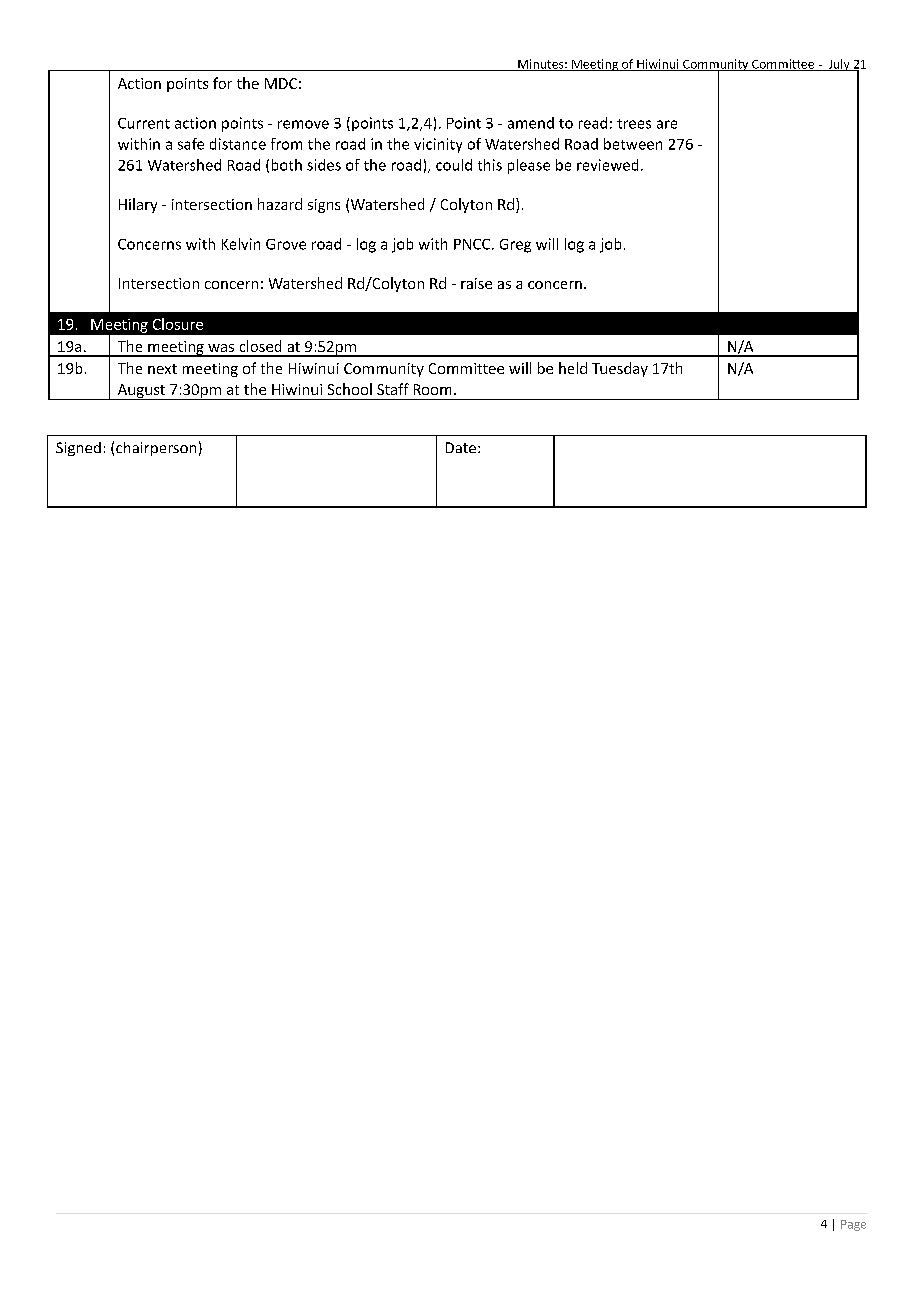  What do you see at coordinates (438, 145) in the document?
I see `vicinity` at bounding box center [438, 145].
